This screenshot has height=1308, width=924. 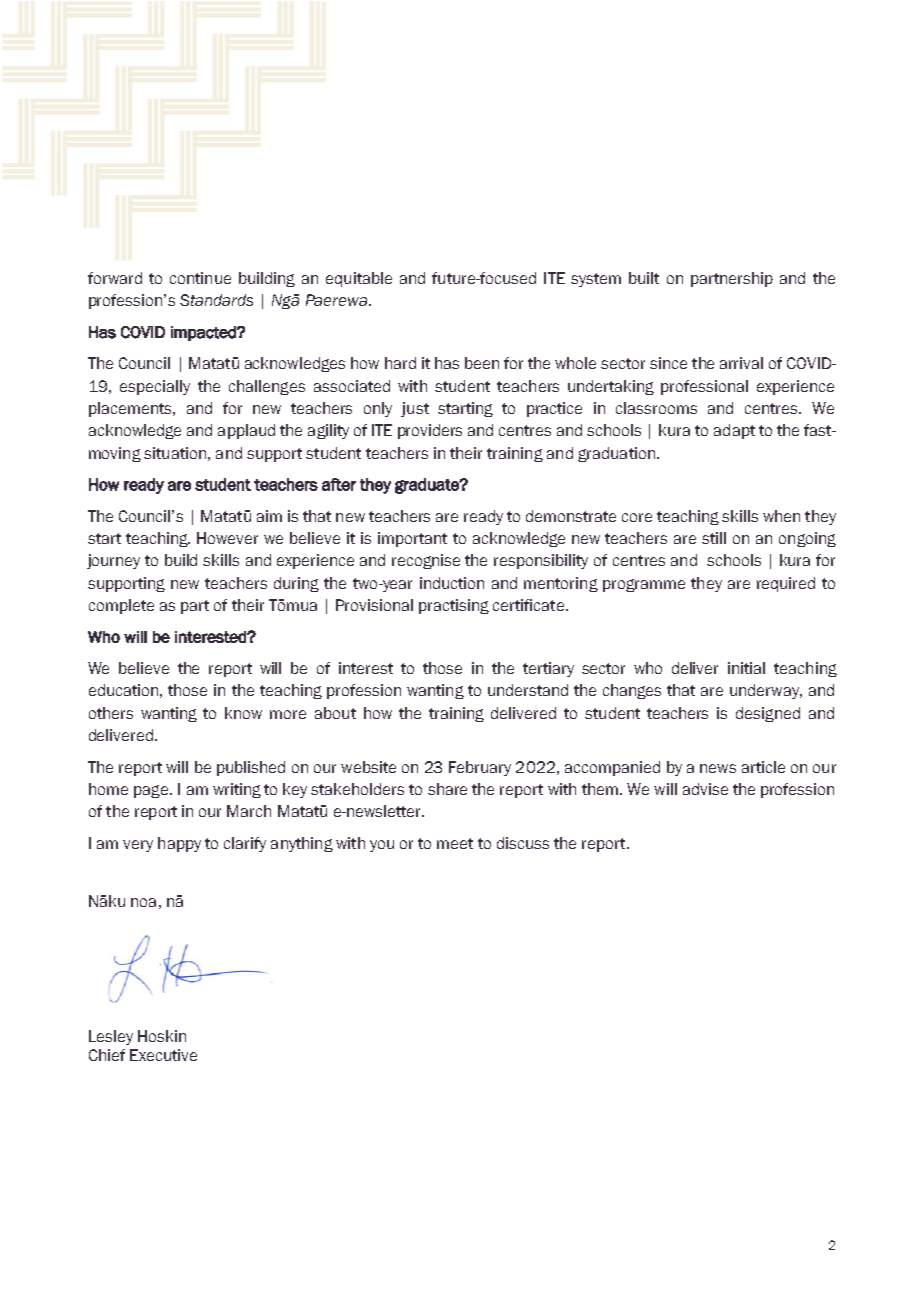 I want to click on others, so click(x=111, y=713).
